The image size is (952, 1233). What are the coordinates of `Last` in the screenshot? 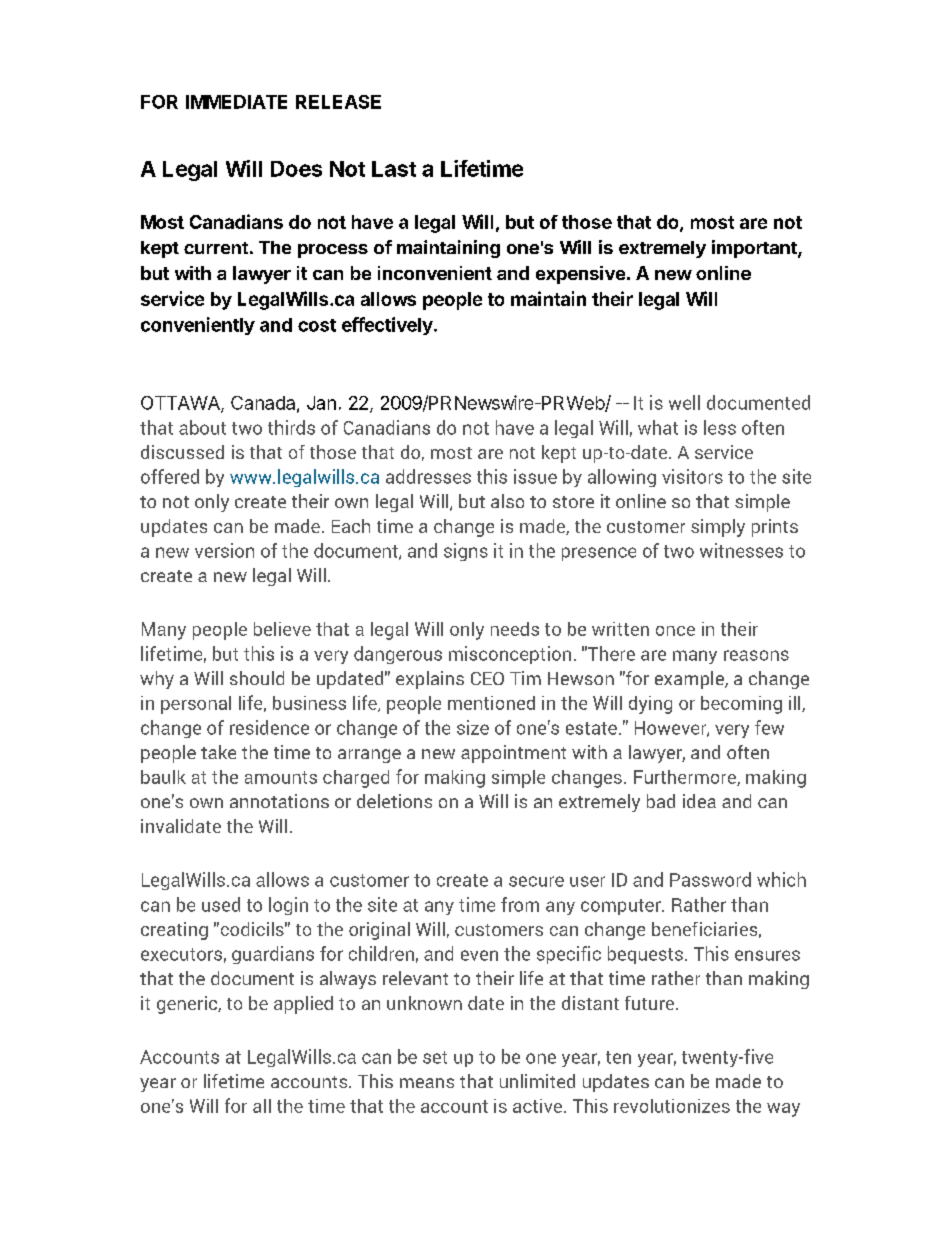 It's located at (394, 169).
